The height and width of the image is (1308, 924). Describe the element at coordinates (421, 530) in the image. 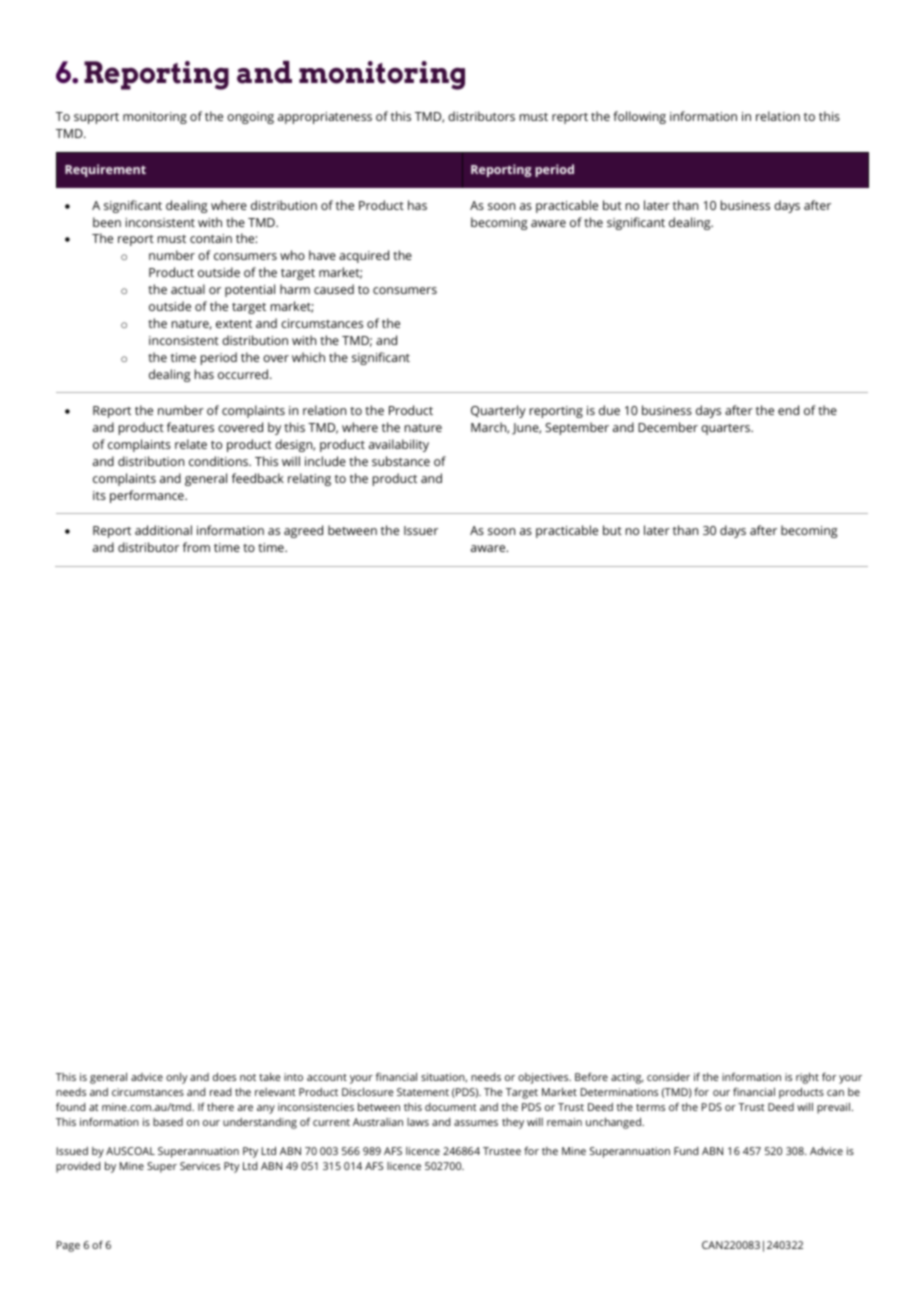

I see `Issuer` at that location.
